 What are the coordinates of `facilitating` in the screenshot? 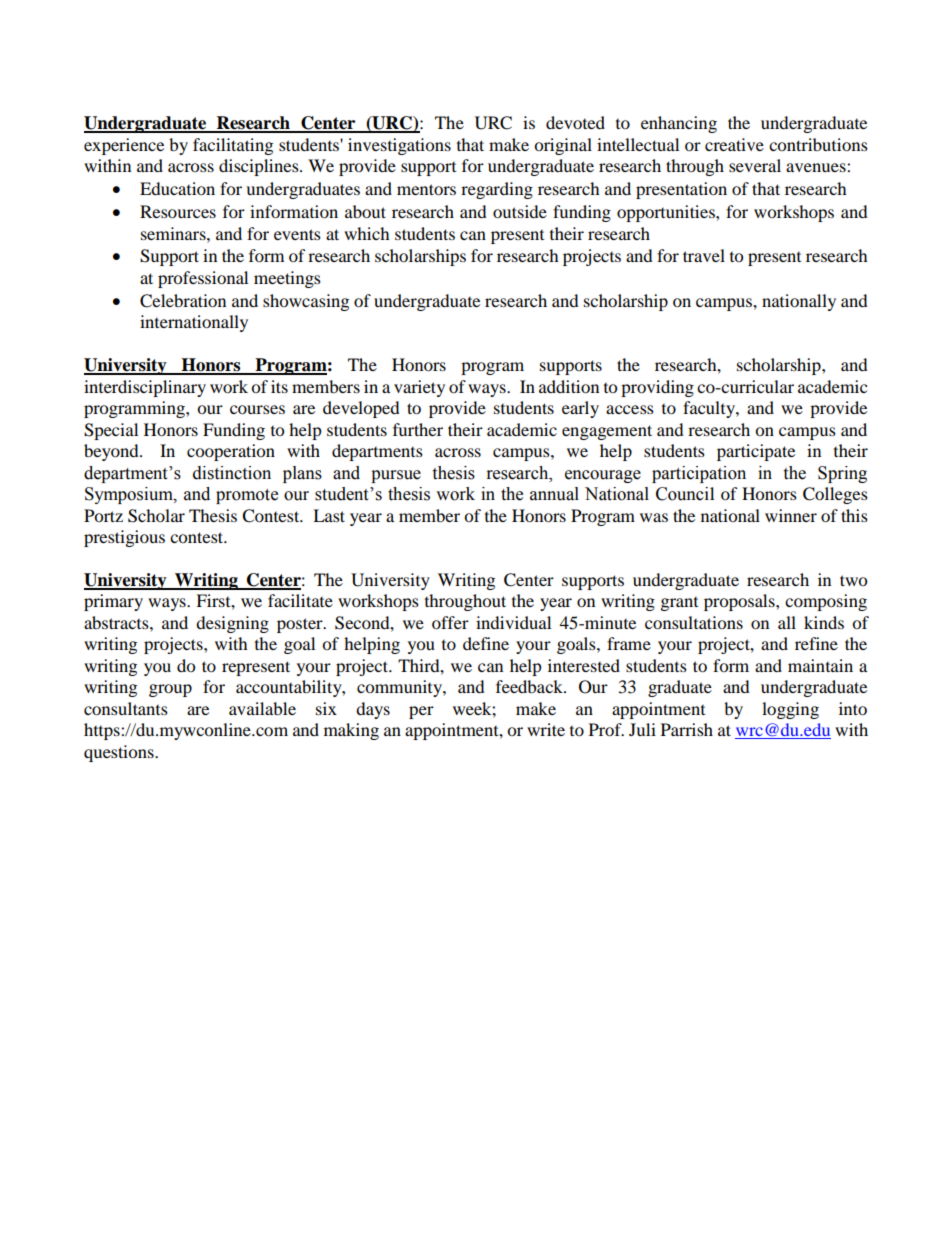 It's located at (233, 146).
